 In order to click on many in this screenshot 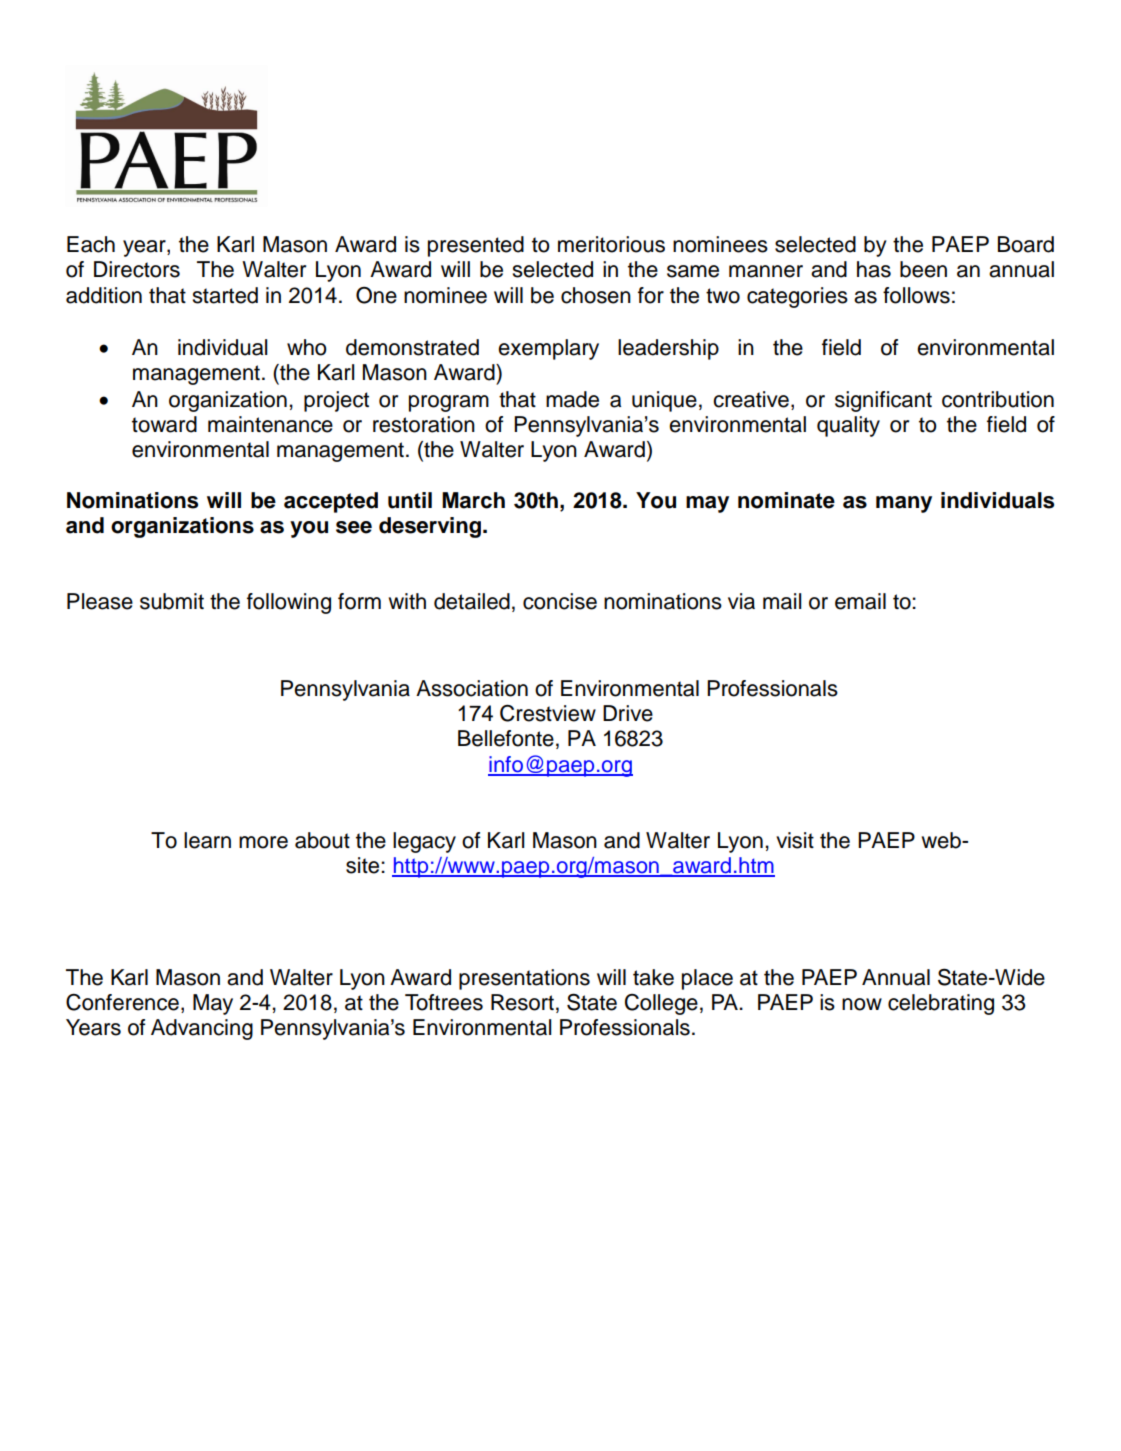, I will do `click(904, 504)`.
